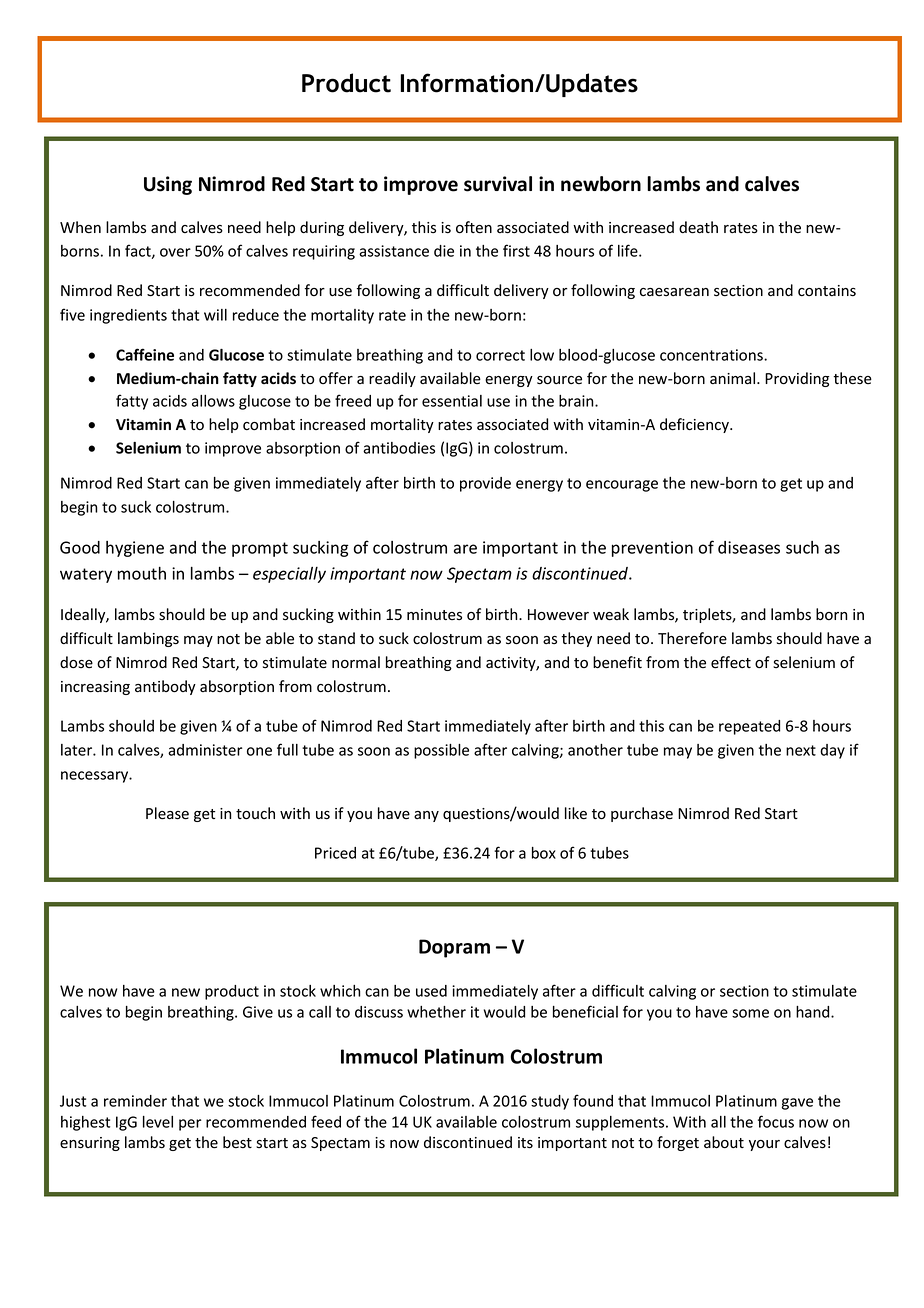  I want to click on diseases, so click(749, 547).
